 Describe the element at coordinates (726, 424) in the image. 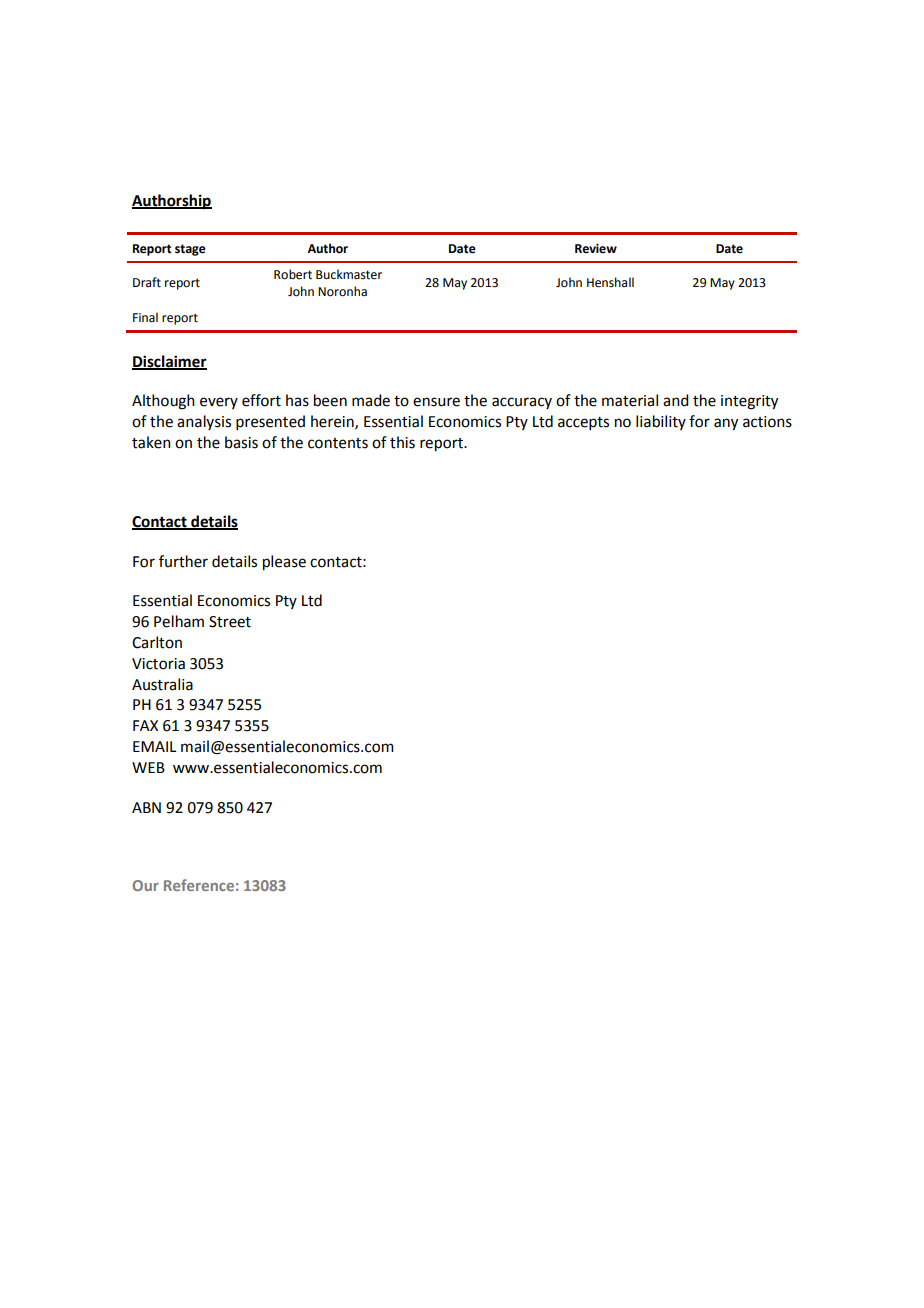

I see `any` at that location.
